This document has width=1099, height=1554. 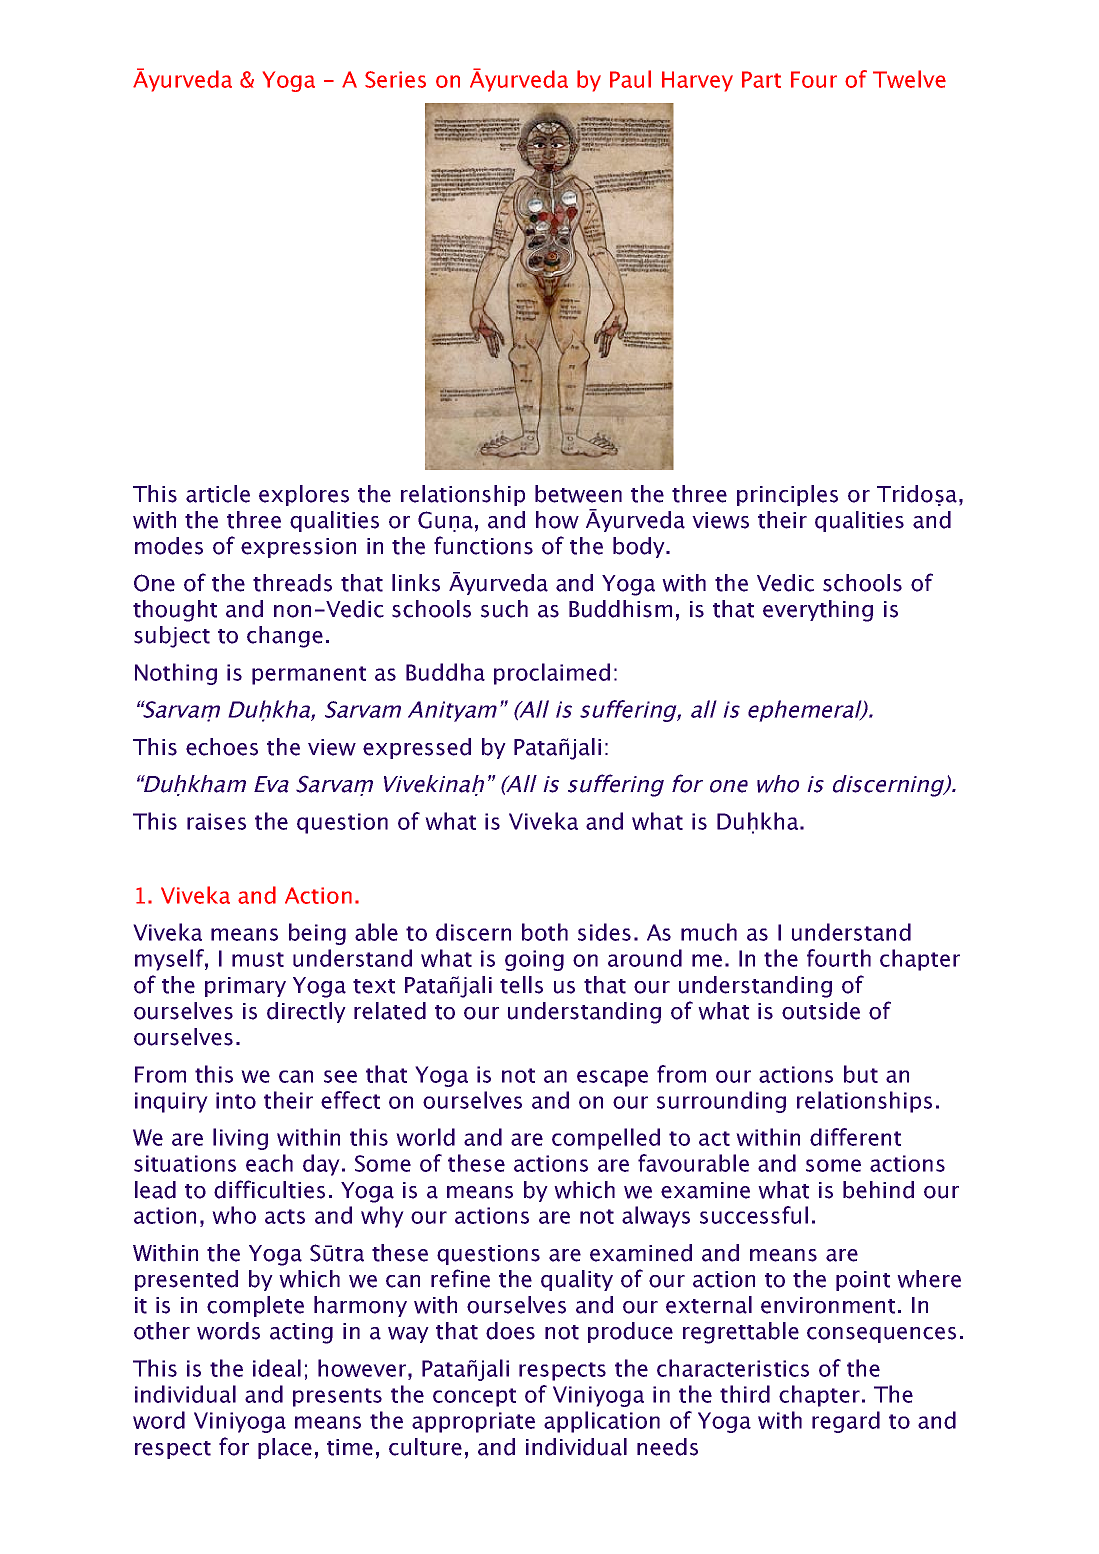 What do you see at coordinates (552, 674) in the document?
I see `proclaimed` at bounding box center [552, 674].
